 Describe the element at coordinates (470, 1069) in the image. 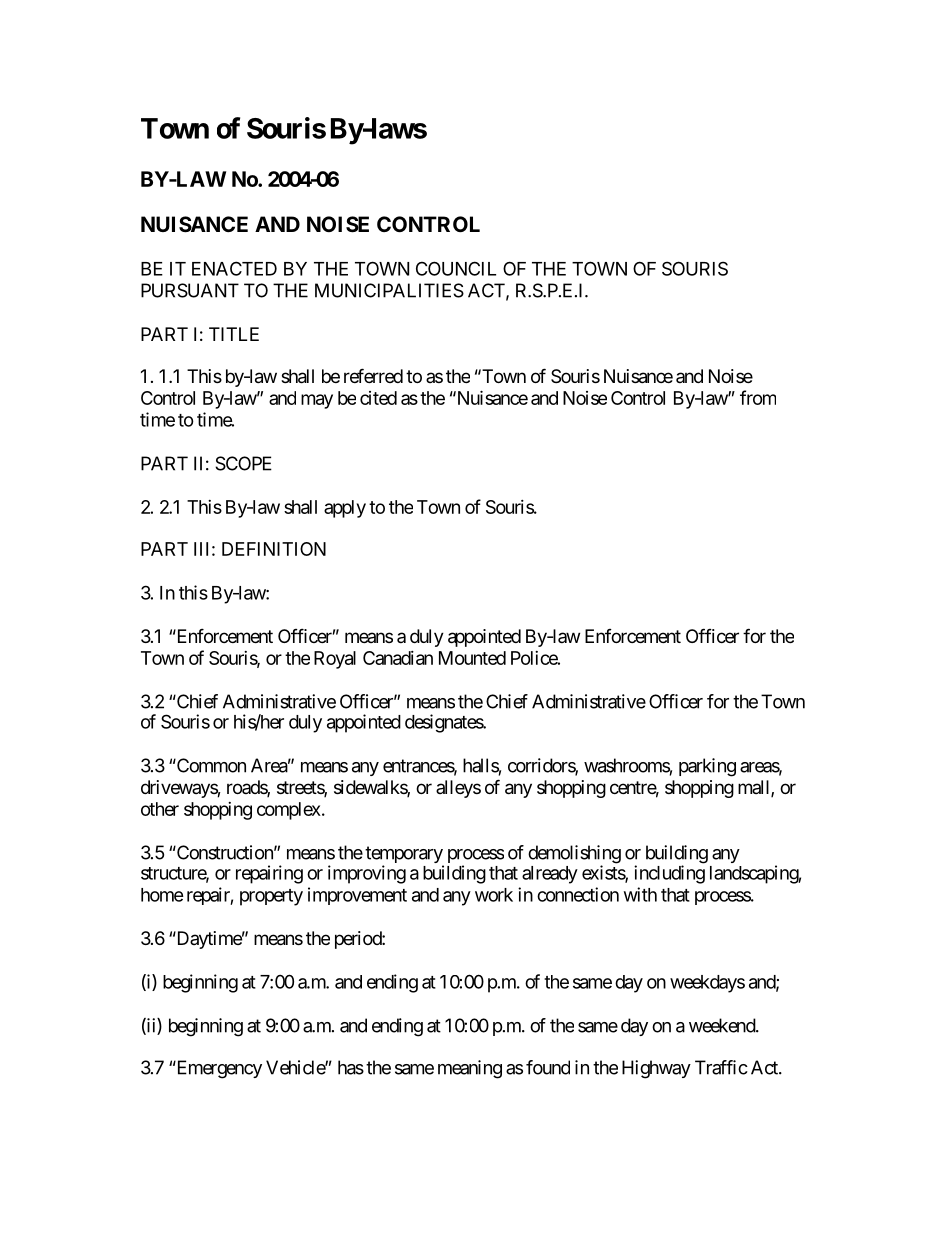

I see `meaning` at that location.
